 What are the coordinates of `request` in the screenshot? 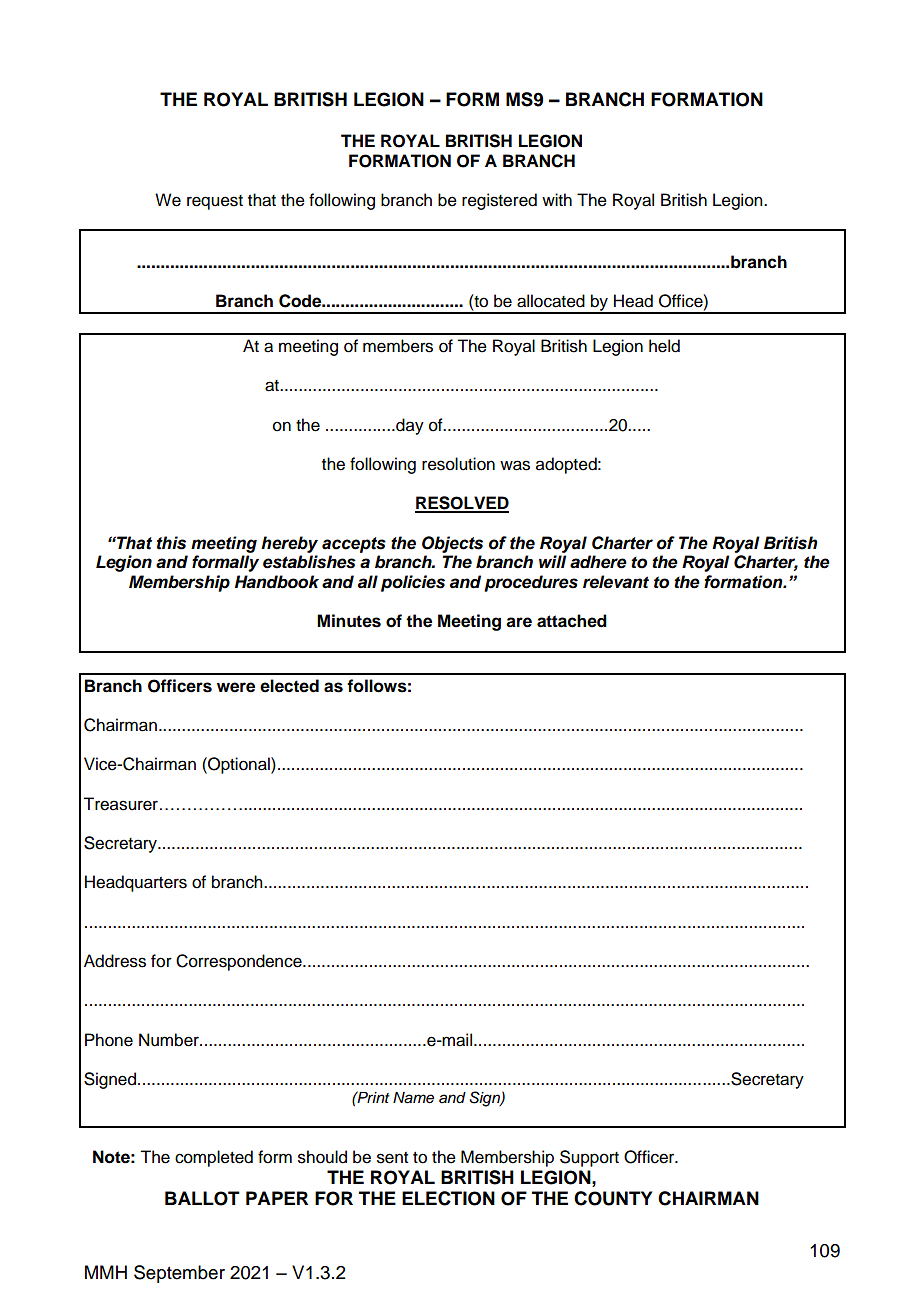 It's located at (215, 202).
